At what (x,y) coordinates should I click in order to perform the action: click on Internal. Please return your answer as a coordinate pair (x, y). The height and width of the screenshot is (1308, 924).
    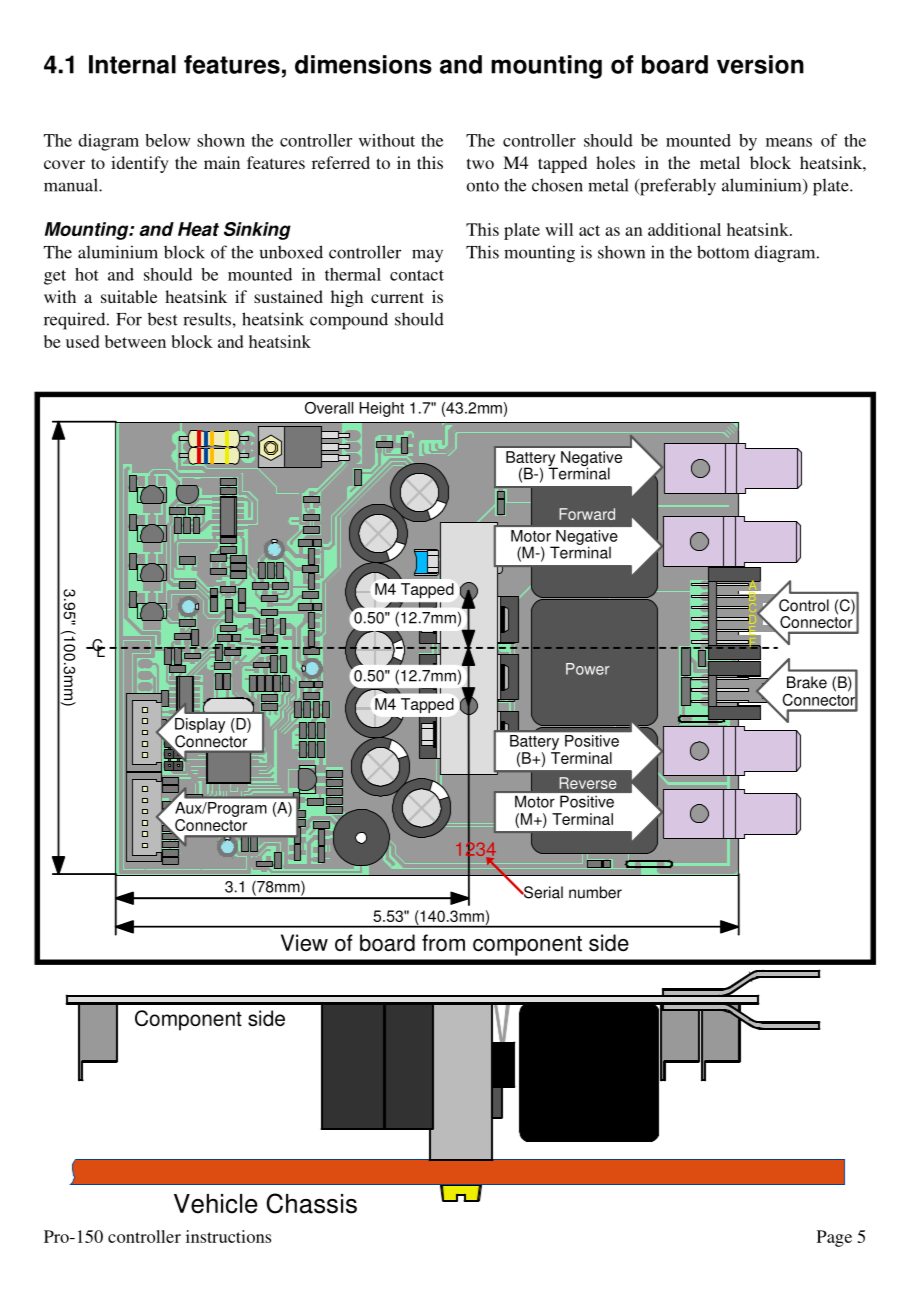
    Looking at the image, I should click on (132, 64).
